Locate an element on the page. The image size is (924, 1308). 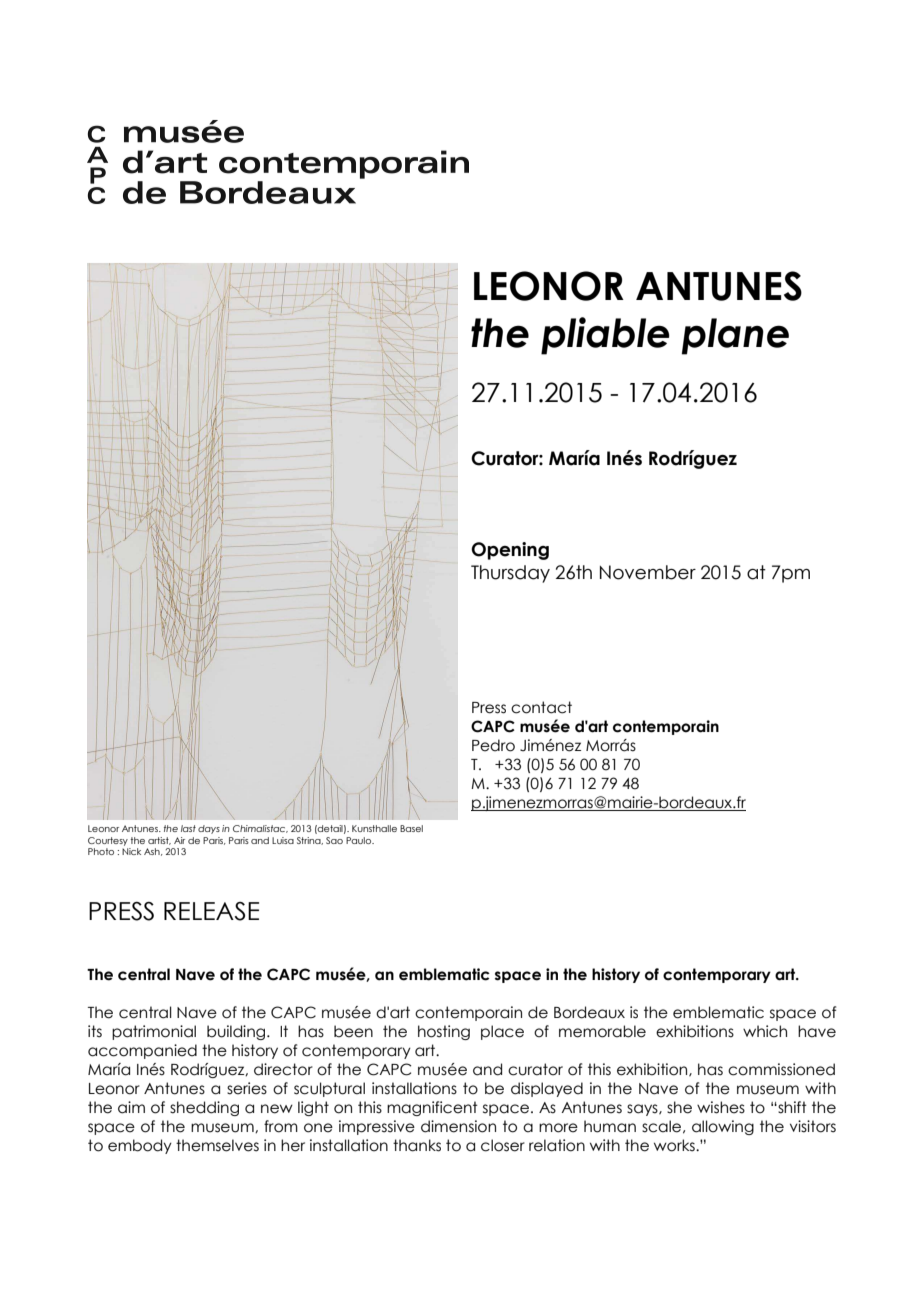
RELEASE is located at coordinates (211, 911).
